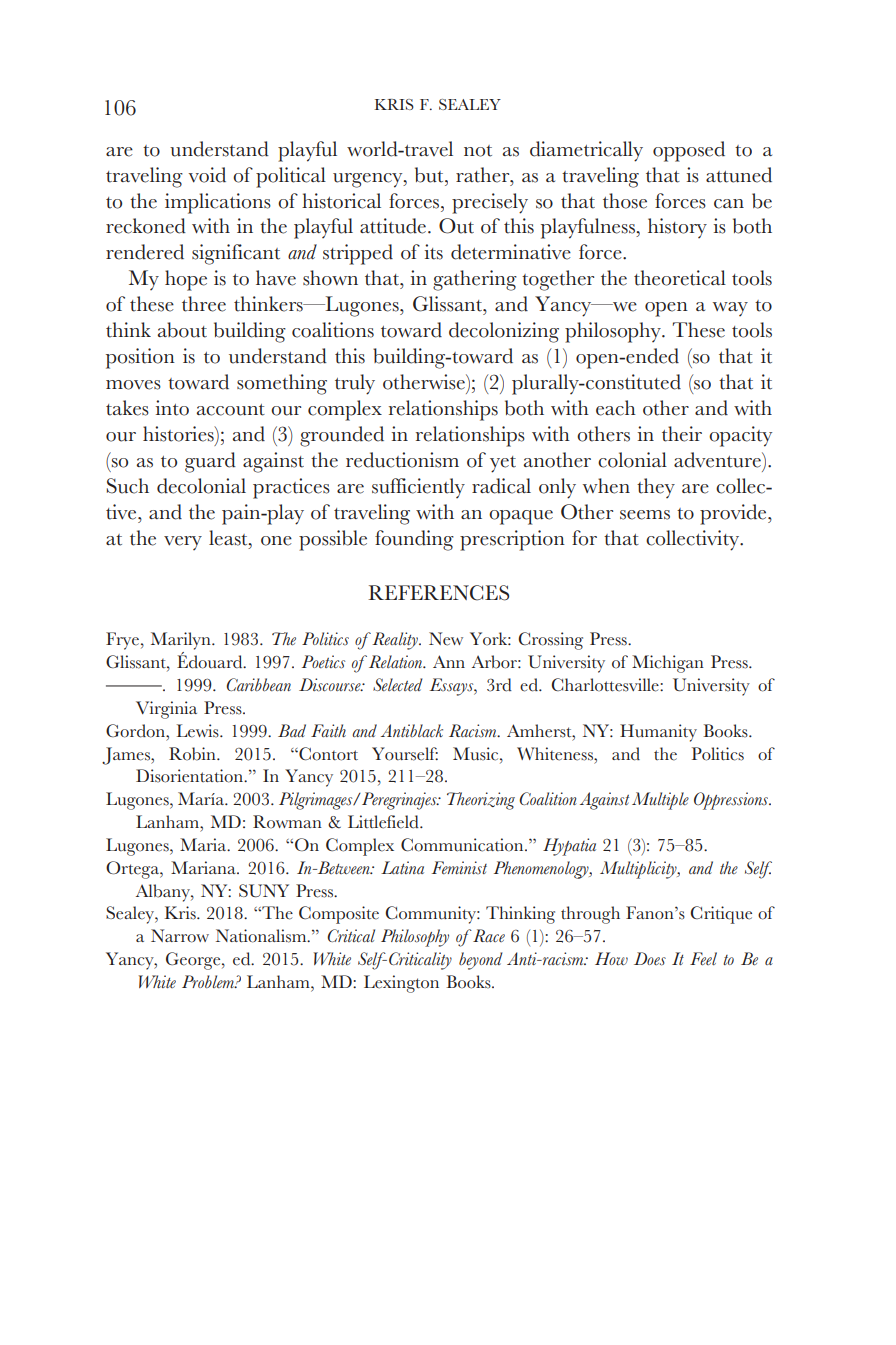 Image resolution: width=896 pixels, height=1345 pixels. Describe the element at coordinates (401, 984) in the screenshot. I see `Lexington` at that location.
